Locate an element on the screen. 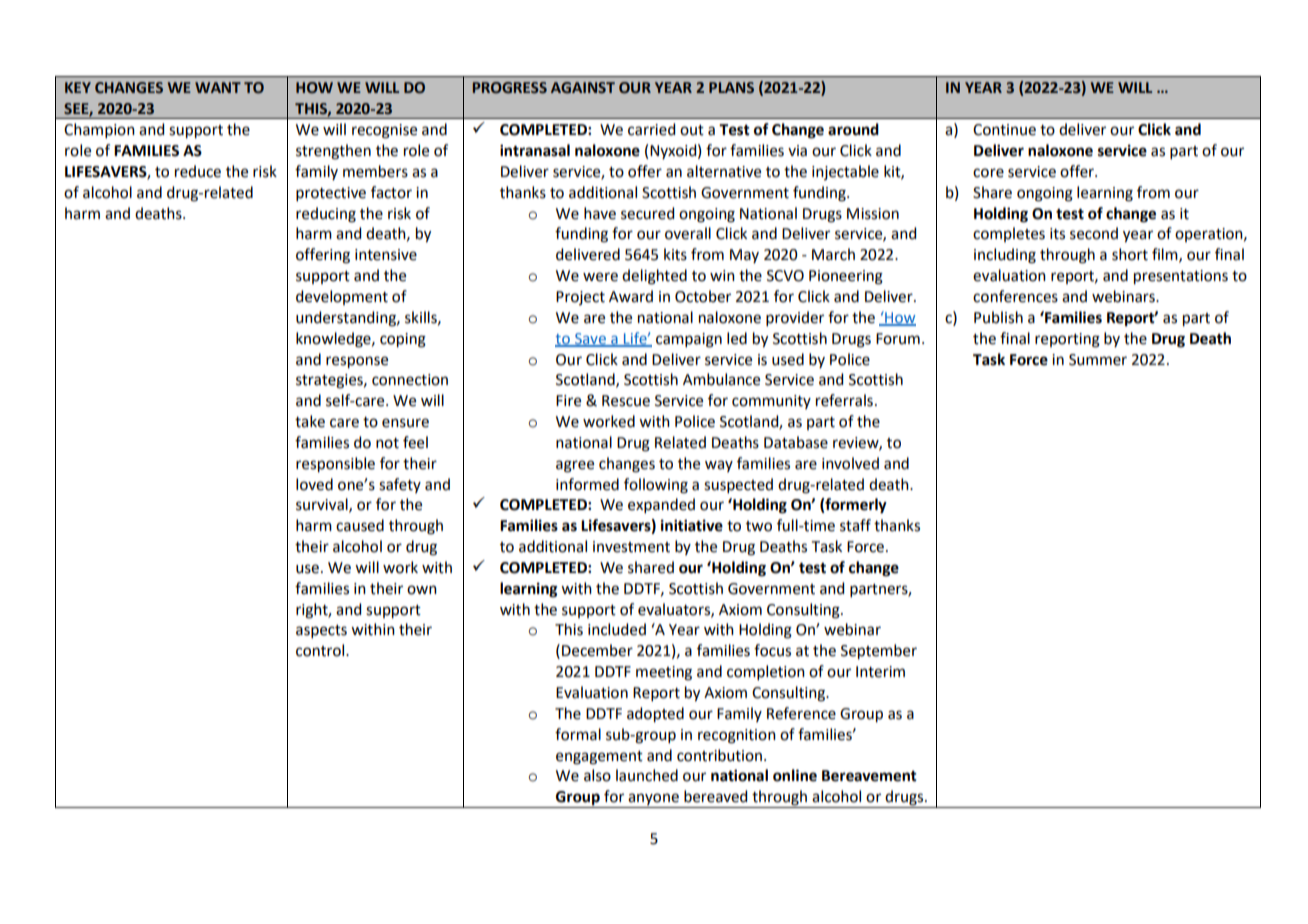 The image size is (1308, 924). investment is located at coordinates (631, 547).
